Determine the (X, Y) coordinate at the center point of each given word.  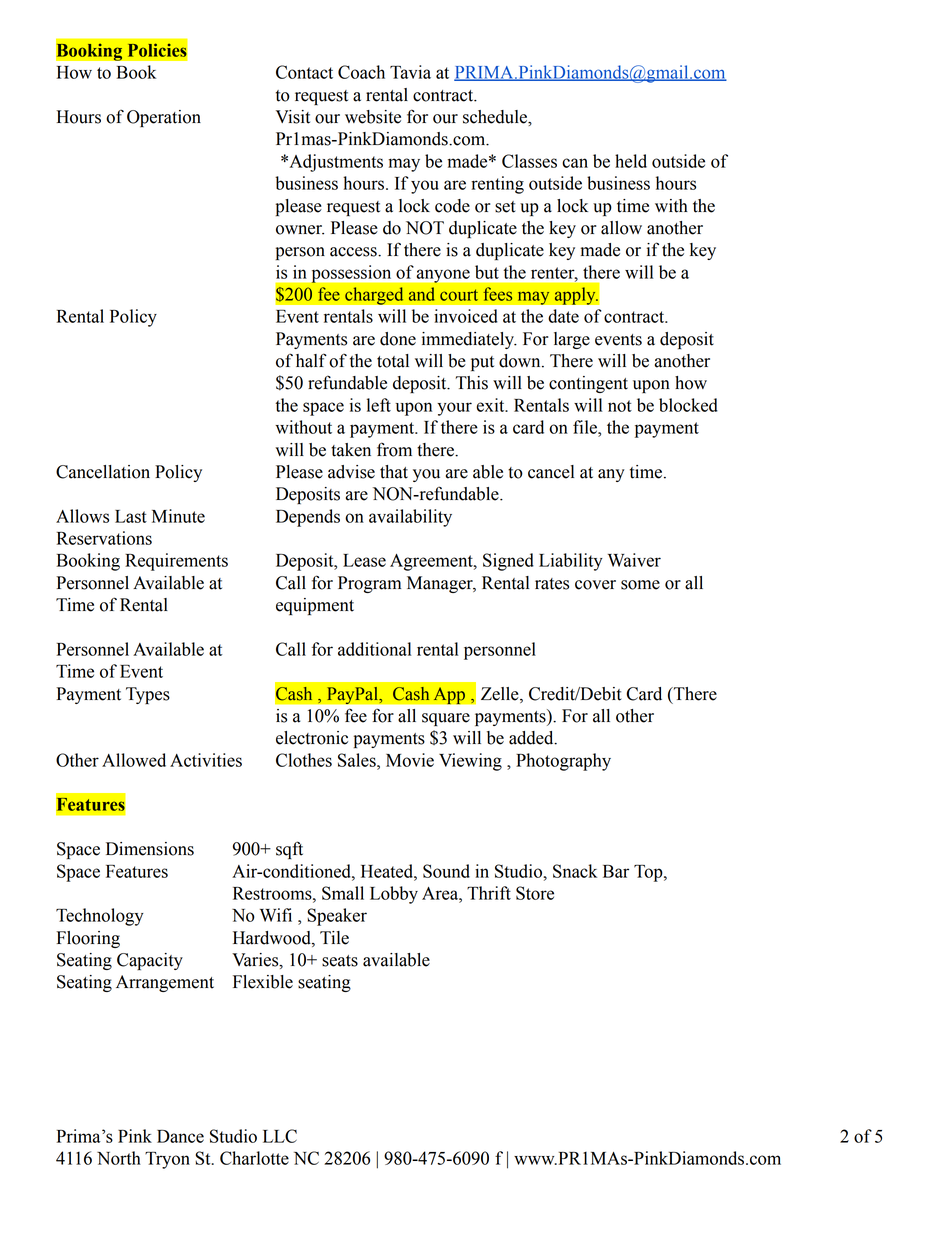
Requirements (176, 562)
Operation (164, 118)
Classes (529, 161)
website (373, 117)
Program (369, 584)
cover (595, 585)
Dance (180, 1136)
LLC (280, 1136)
